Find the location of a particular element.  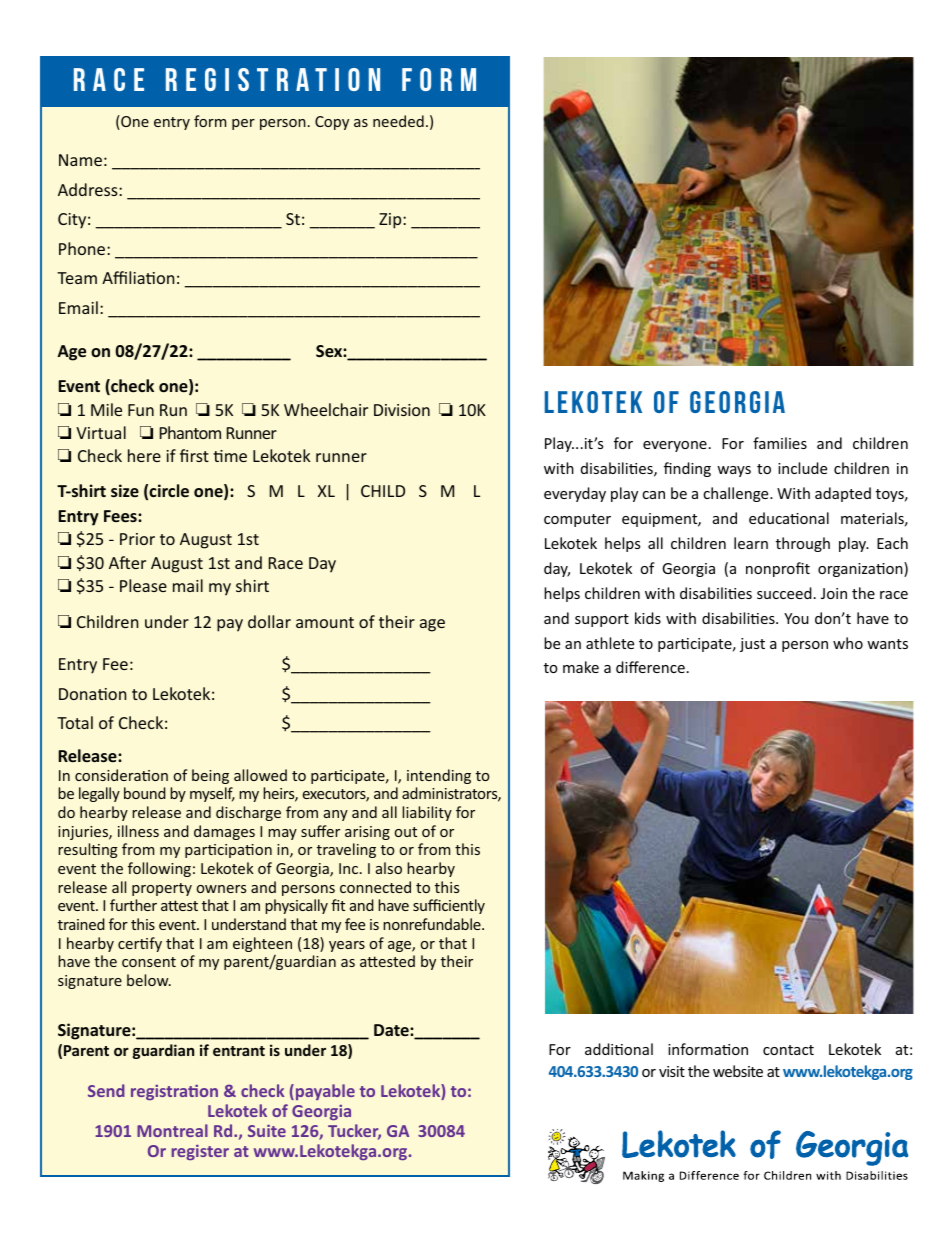

Zip is located at coordinates (391, 221).
